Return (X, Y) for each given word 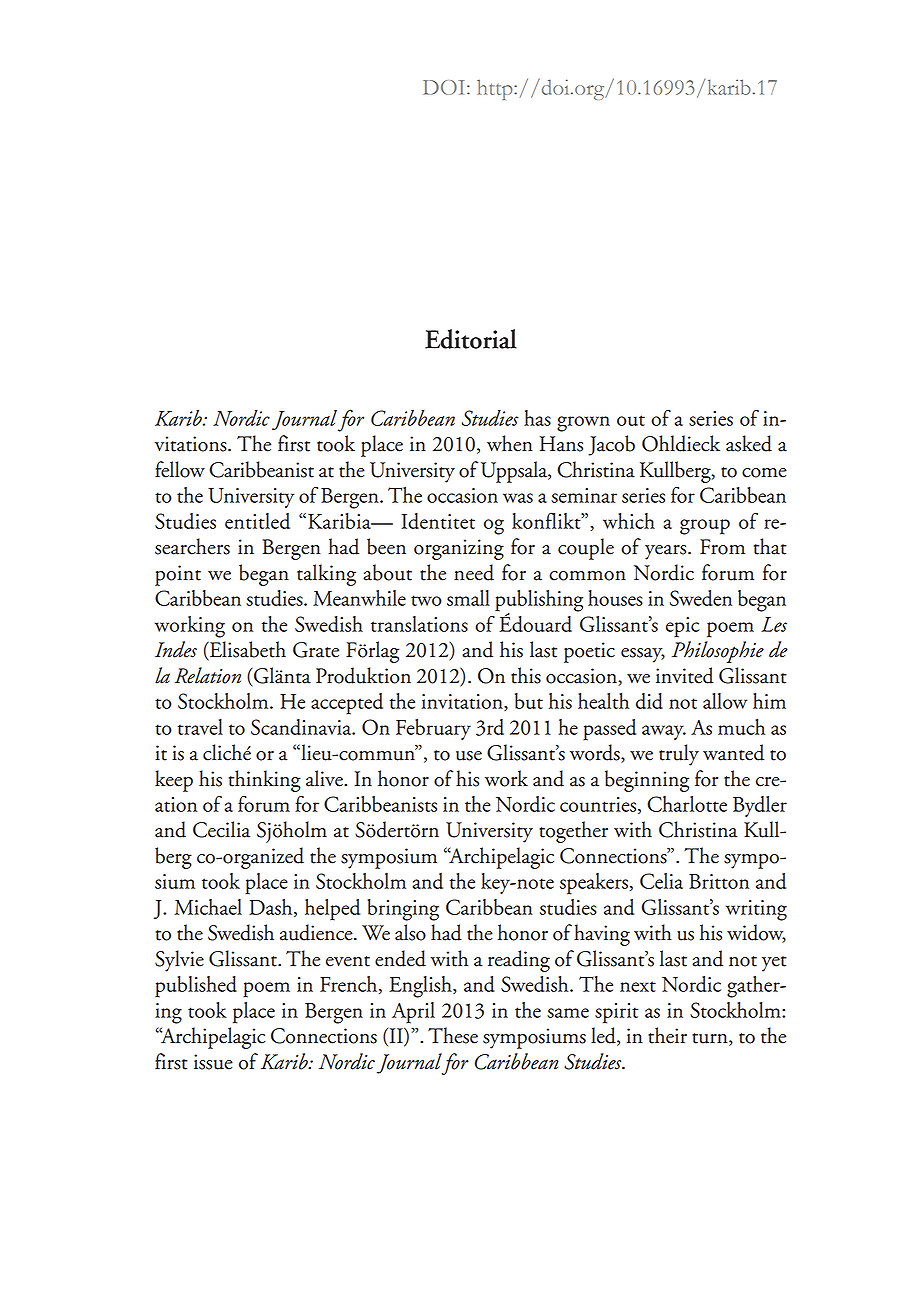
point (178, 575)
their (667, 1035)
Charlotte (687, 804)
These (453, 1035)
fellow (180, 469)
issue (213, 1062)
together (573, 832)
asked (749, 443)
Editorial (471, 339)
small (468, 598)
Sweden (701, 598)
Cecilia (221, 829)
